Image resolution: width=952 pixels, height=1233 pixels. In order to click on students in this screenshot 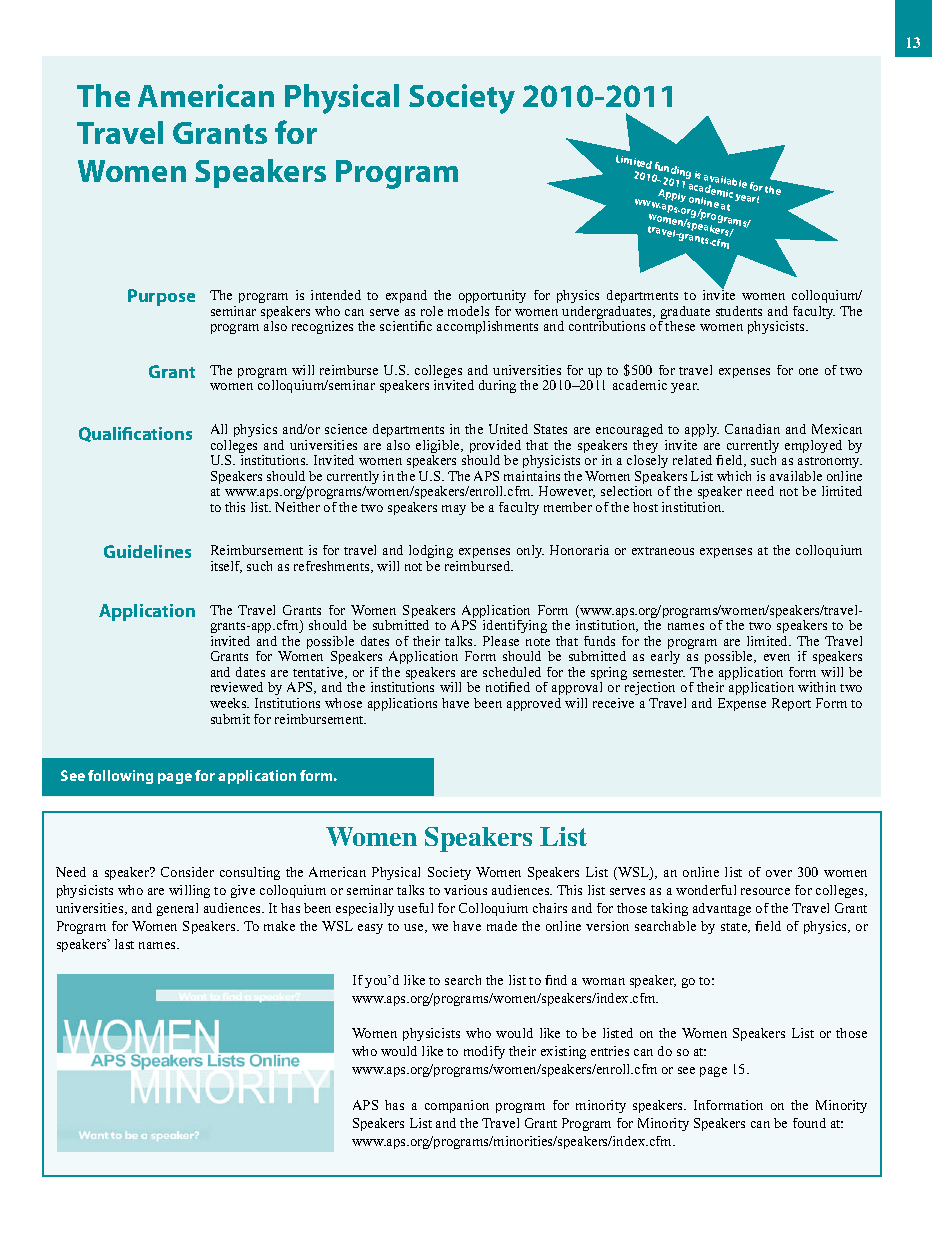, I will do `click(739, 311)`.
